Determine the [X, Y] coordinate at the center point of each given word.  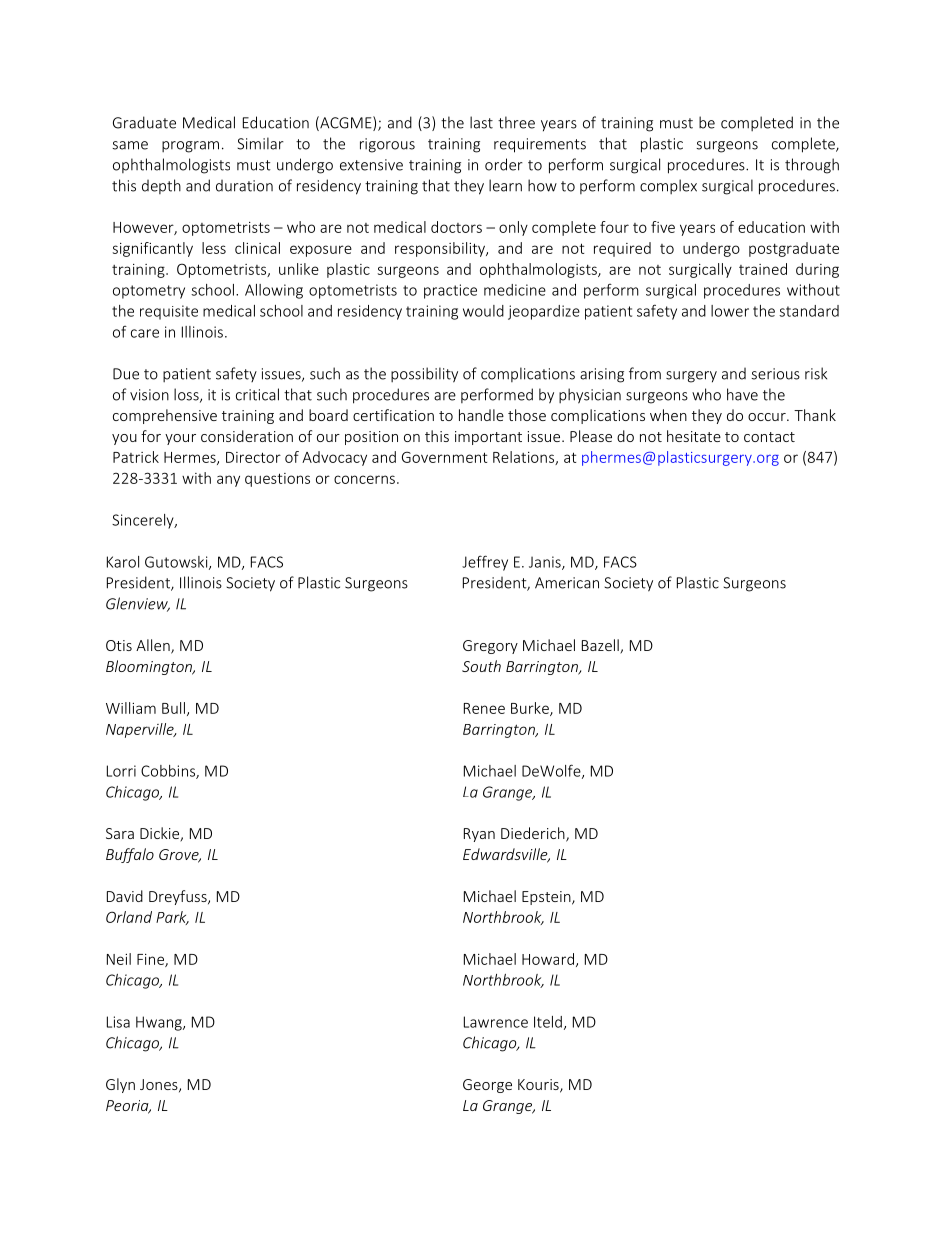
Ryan [479, 835]
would [483, 311]
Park [172, 918]
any [228, 481]
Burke [531, 709]
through [812, 166]
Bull [173, 708]
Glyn [120, 1085]
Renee [484, 708]
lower [730, 311]
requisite [169, 312]
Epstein [547, 898]
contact [769, 437]
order [504, 164]
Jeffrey [485, 563]
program [190, 147]
